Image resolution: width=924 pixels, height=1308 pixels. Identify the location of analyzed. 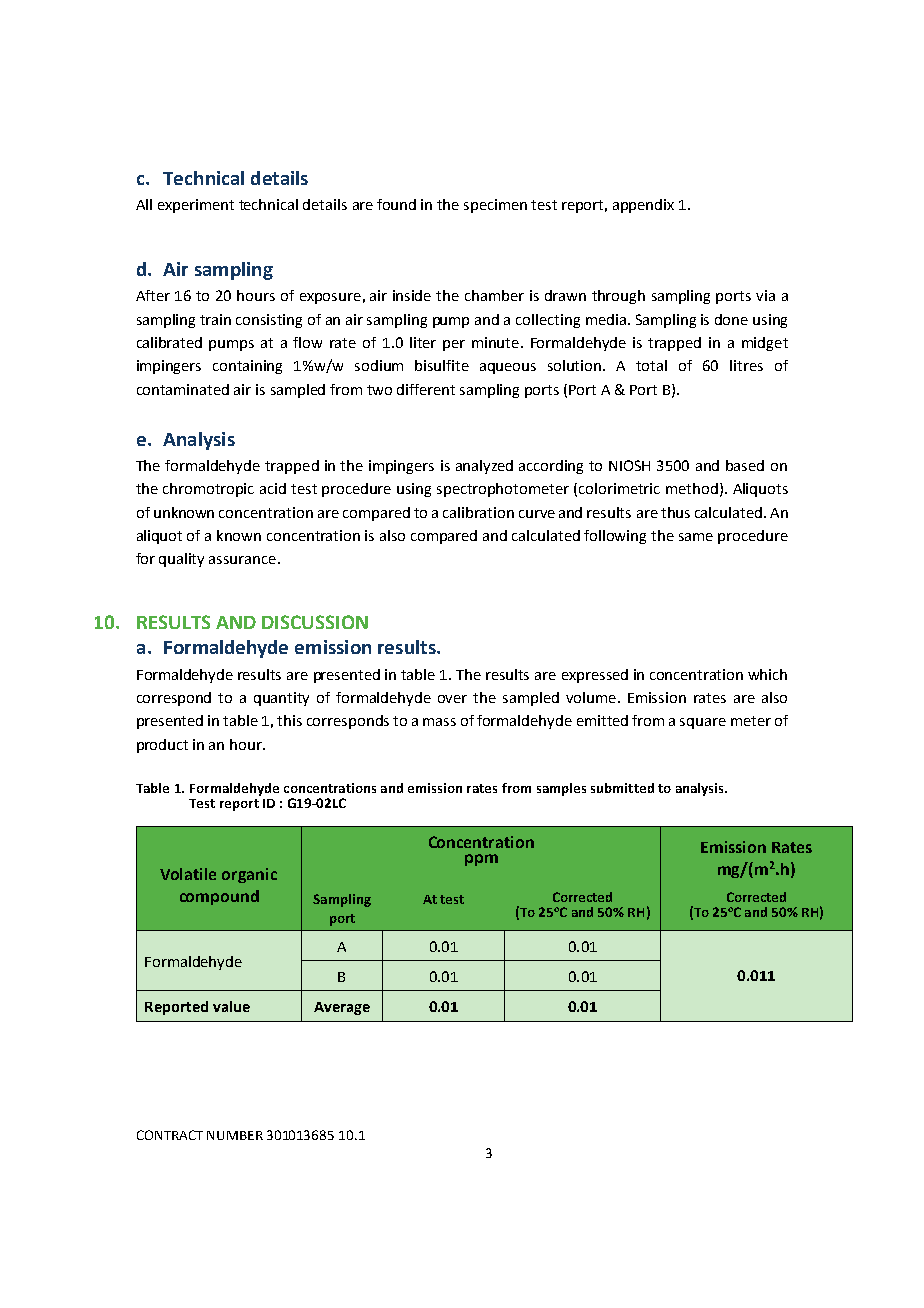
(484, 467).
